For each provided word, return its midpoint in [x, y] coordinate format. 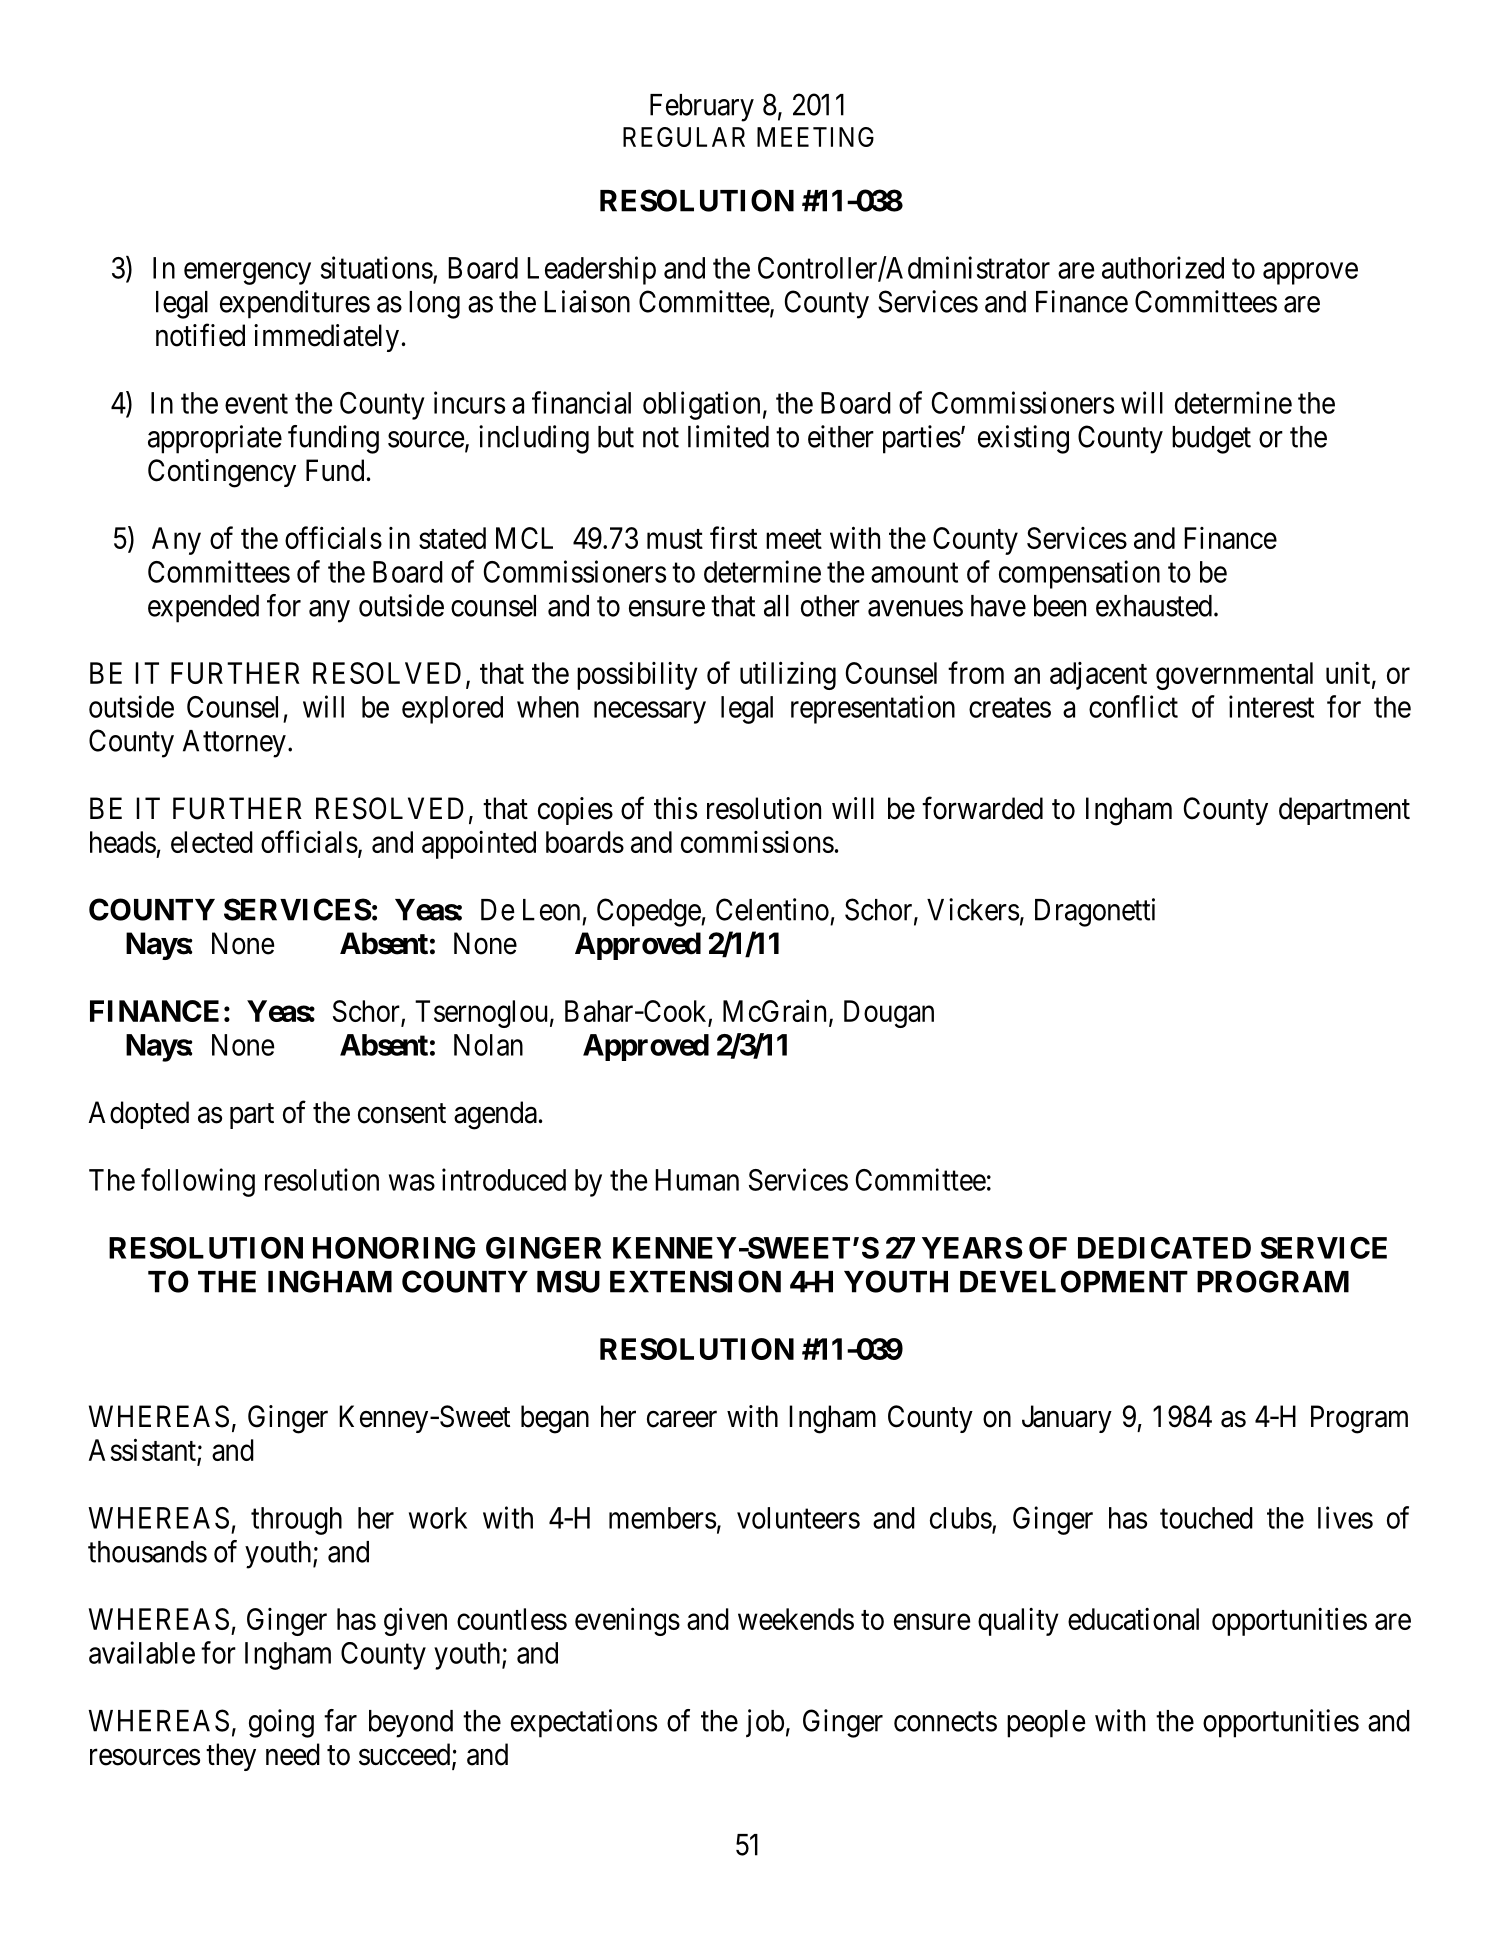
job [765, 1723]
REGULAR [684, 137]
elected [212, 842]
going [281, 1723]
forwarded [982, 808]
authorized [1163, 267]
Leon [551, 910]
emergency [247, 274]
